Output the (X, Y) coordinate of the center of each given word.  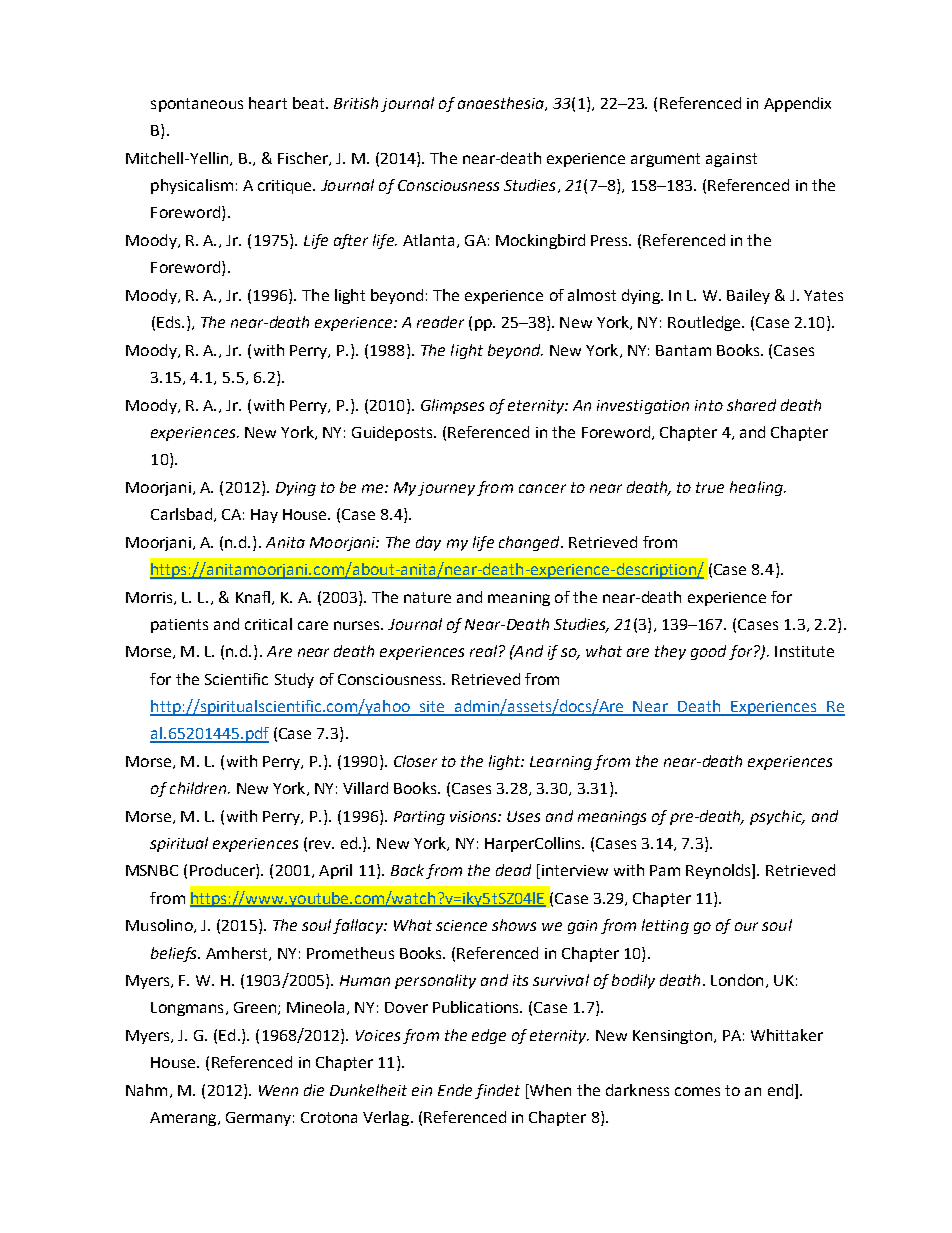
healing (757, 488)
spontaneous (197, 105)
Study (294, 680)
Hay (264, 516)
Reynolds (719, 871)
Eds (170, 322)
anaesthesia (502, 104)
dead (513, 870)
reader (440, 322)
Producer (223, 871)
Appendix (797, 104)
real (485, 651)
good (708, 652)
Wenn (278, 1090)
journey (446, 489)
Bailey (748, 296)
